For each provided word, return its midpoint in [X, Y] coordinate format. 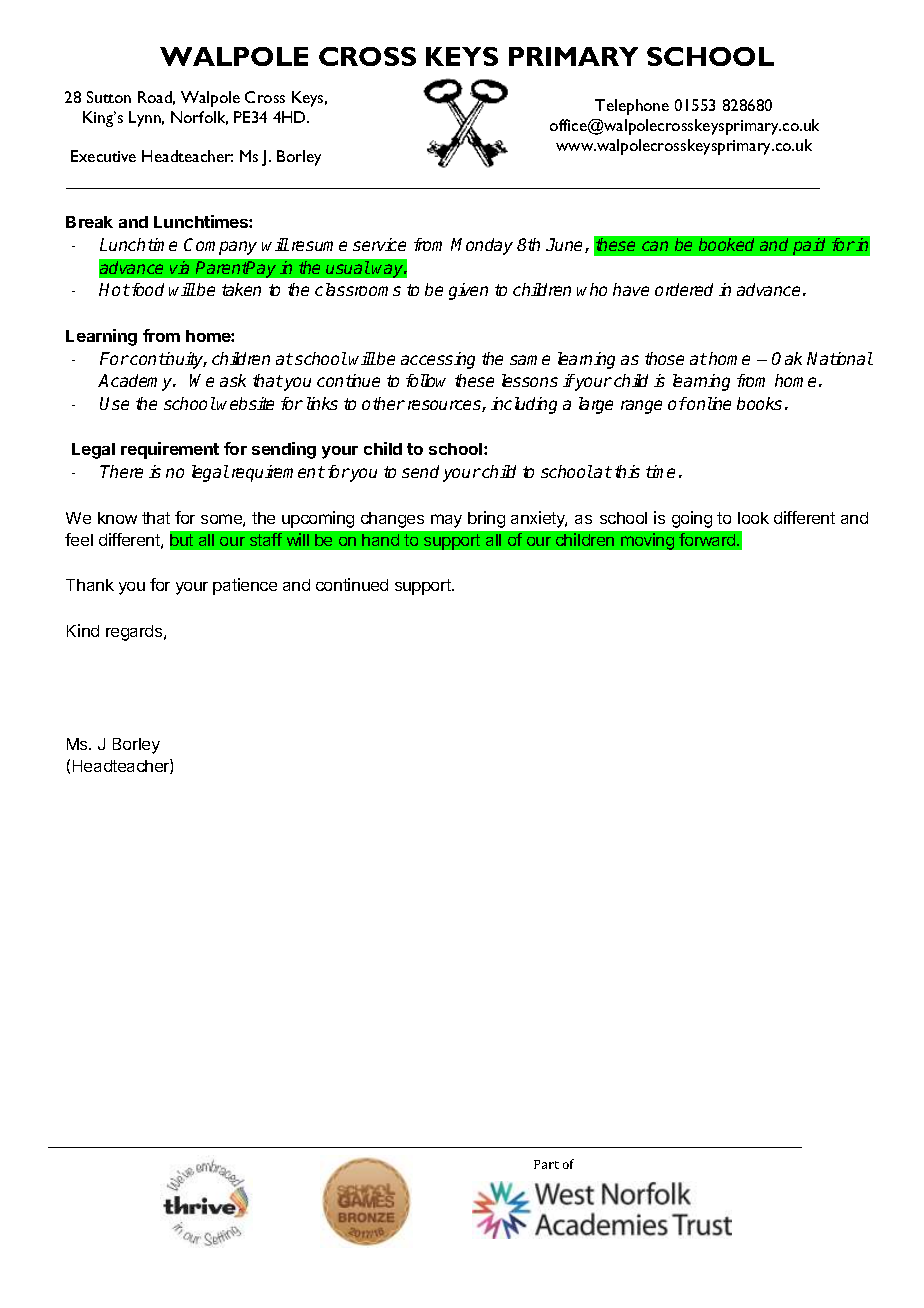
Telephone [632, 107]
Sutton [109, 97]
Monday [482, 246]
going [692, 519]
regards [135, 633]
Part [546, 1164]
